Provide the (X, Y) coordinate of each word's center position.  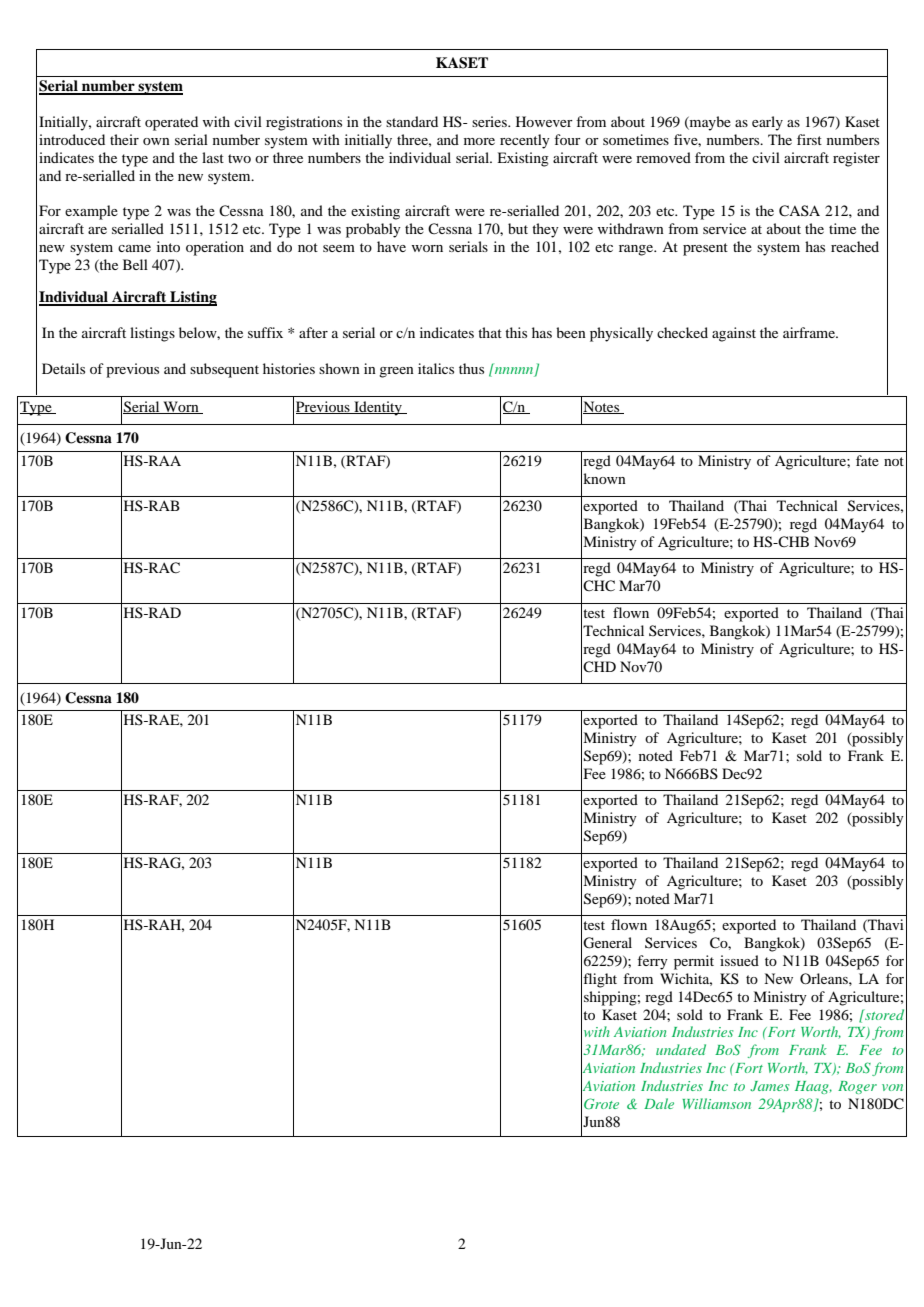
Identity (378, 408)
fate (867, 460)
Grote (601, 1103)
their (124, 139)
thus (471, 368)
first (809, 139)
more (479, 141)
